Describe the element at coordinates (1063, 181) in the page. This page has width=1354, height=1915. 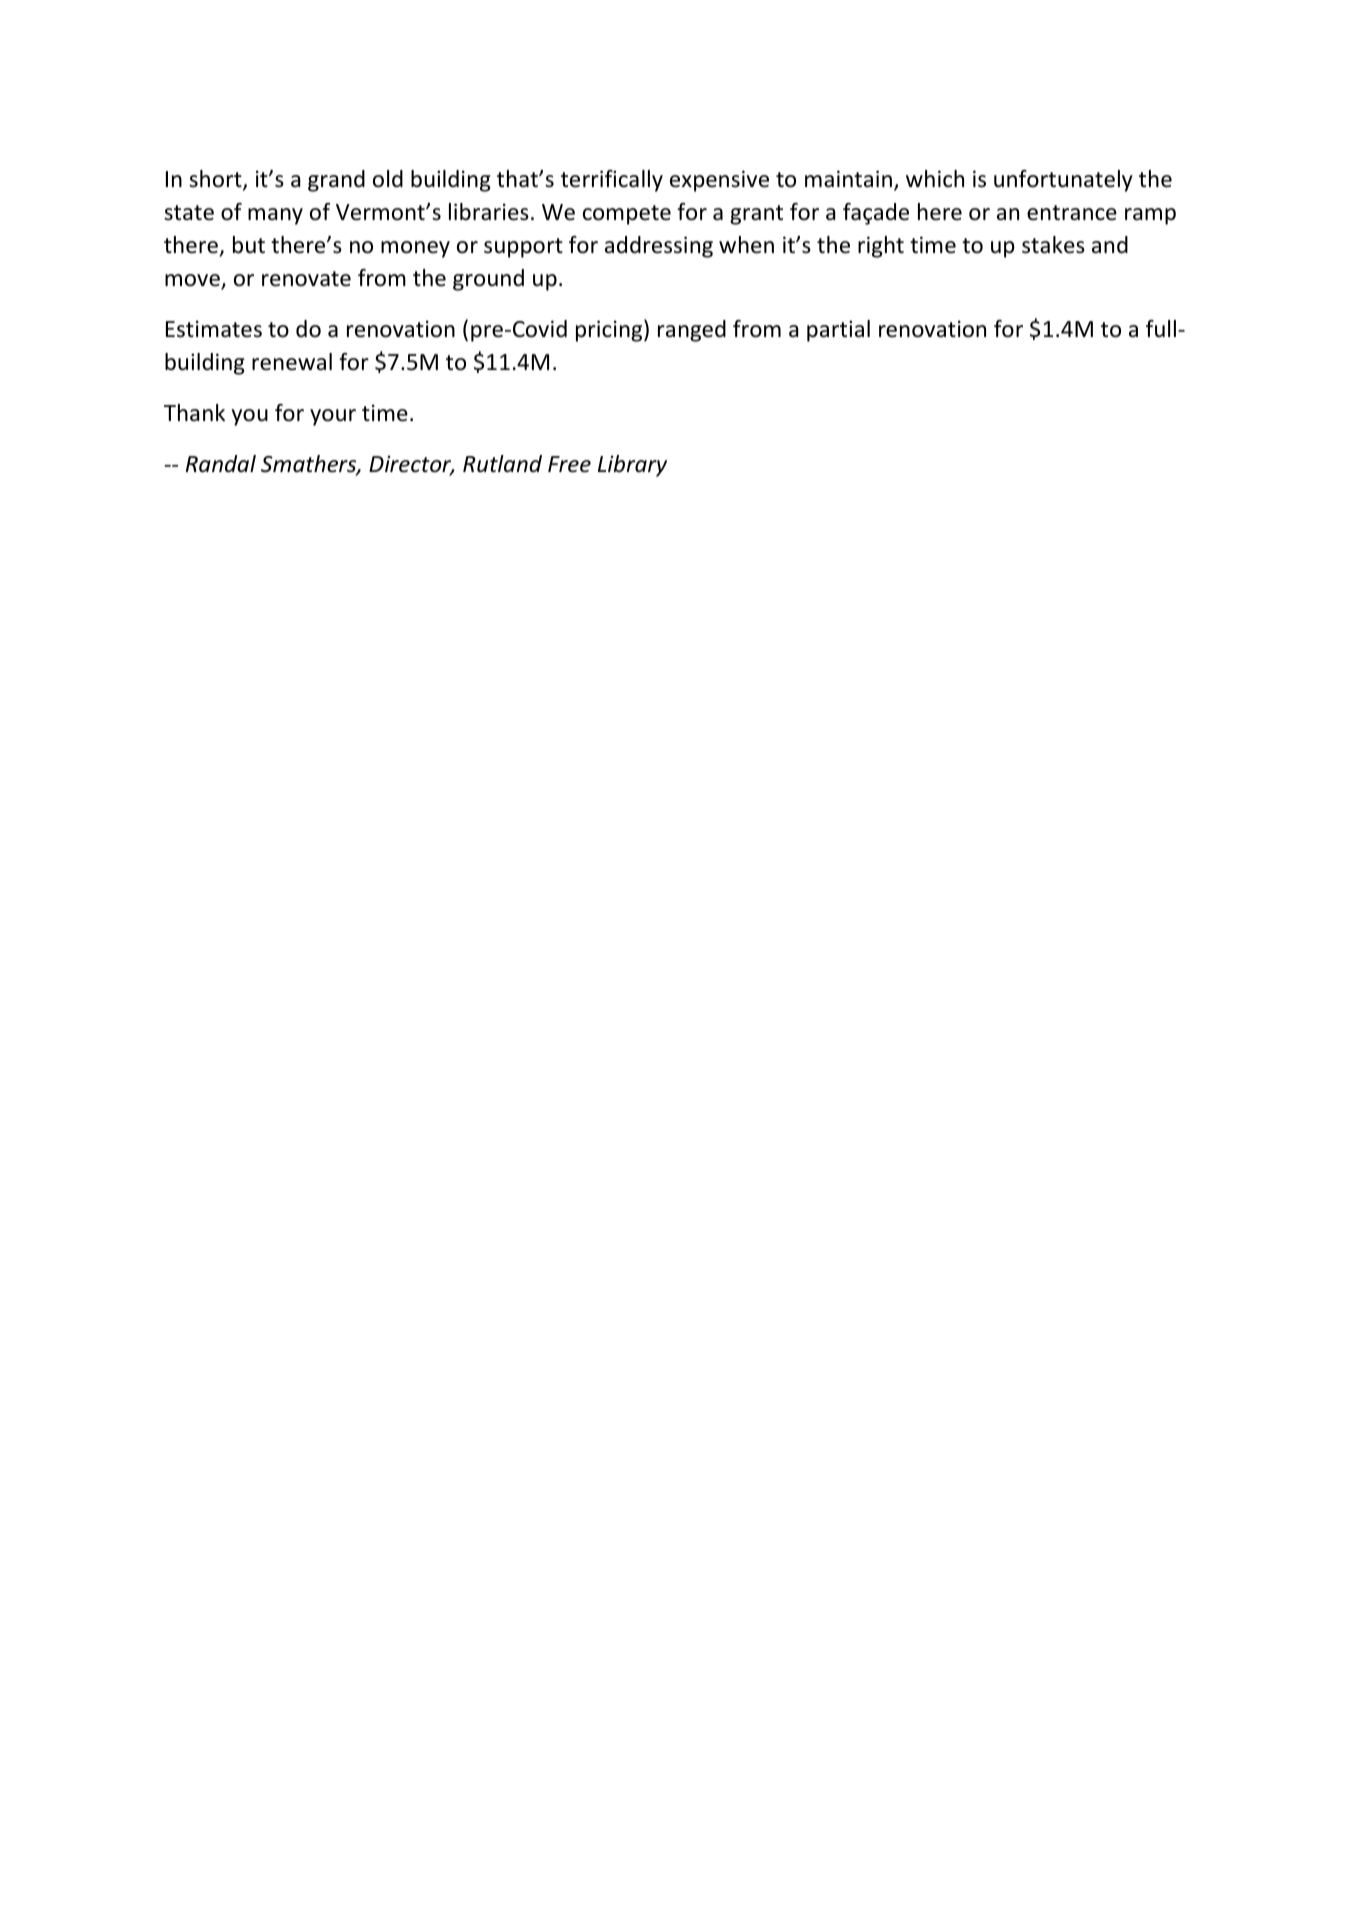
I see `unfortunately` at that location.
